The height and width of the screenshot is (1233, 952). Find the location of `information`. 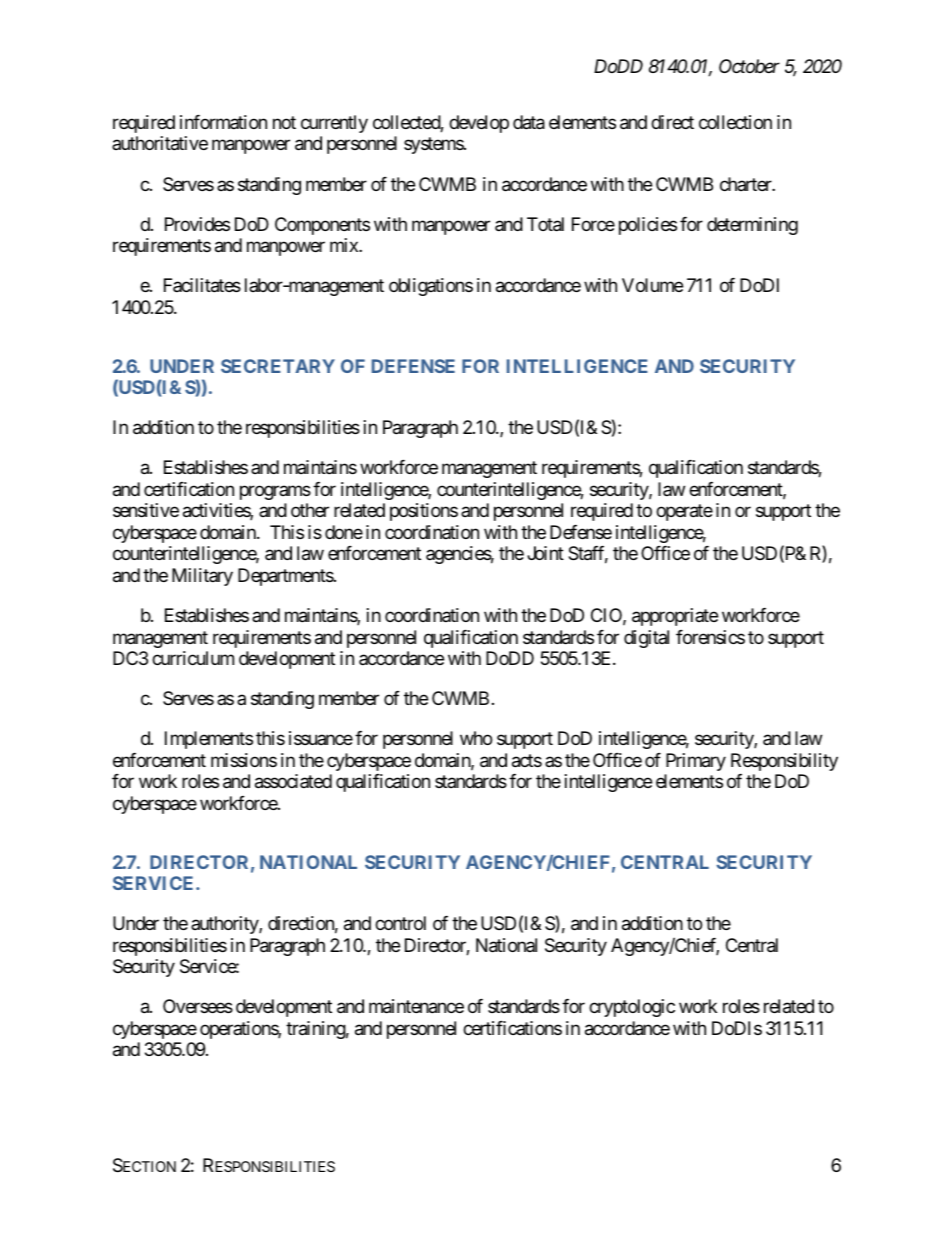

information is located at coordinates (223, 122).
